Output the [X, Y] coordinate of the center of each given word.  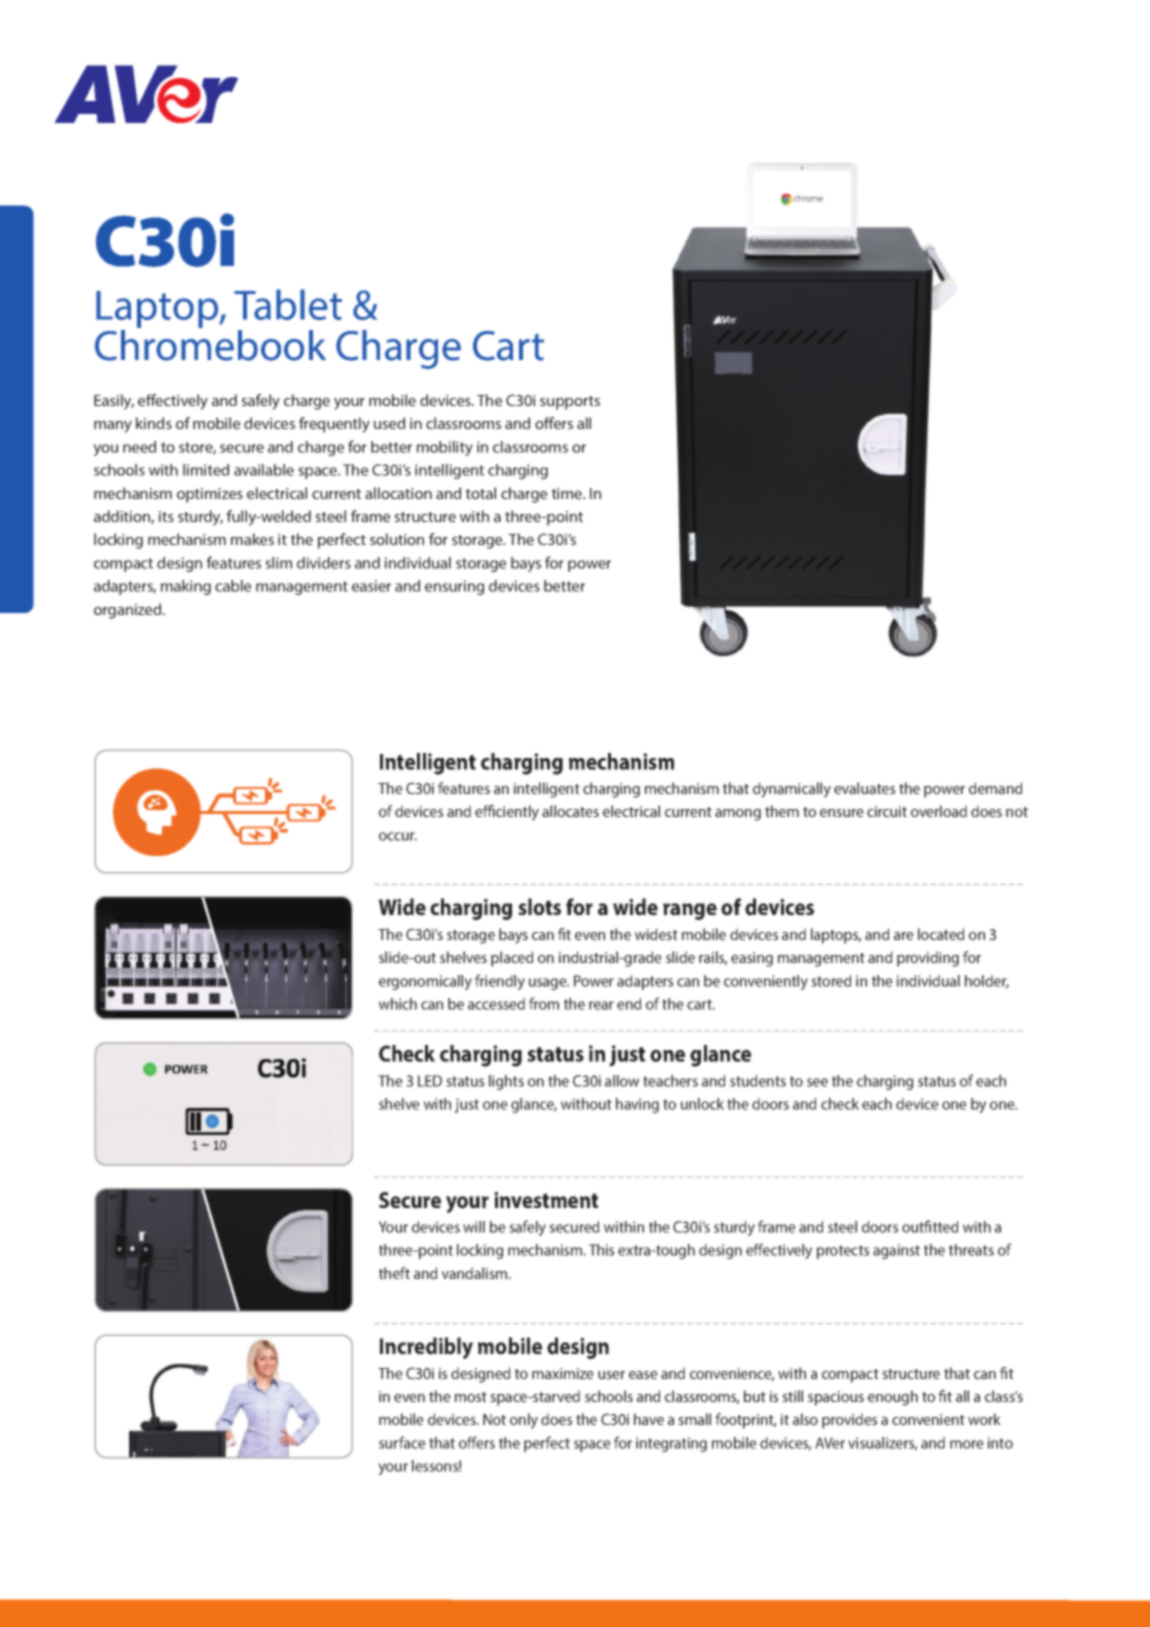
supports [570, 403]
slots [539, 907]
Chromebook [210, 344]
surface [402, 1442]
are [904, 936]
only [524, 1421]
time [568, 493]
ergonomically [425, 982]
